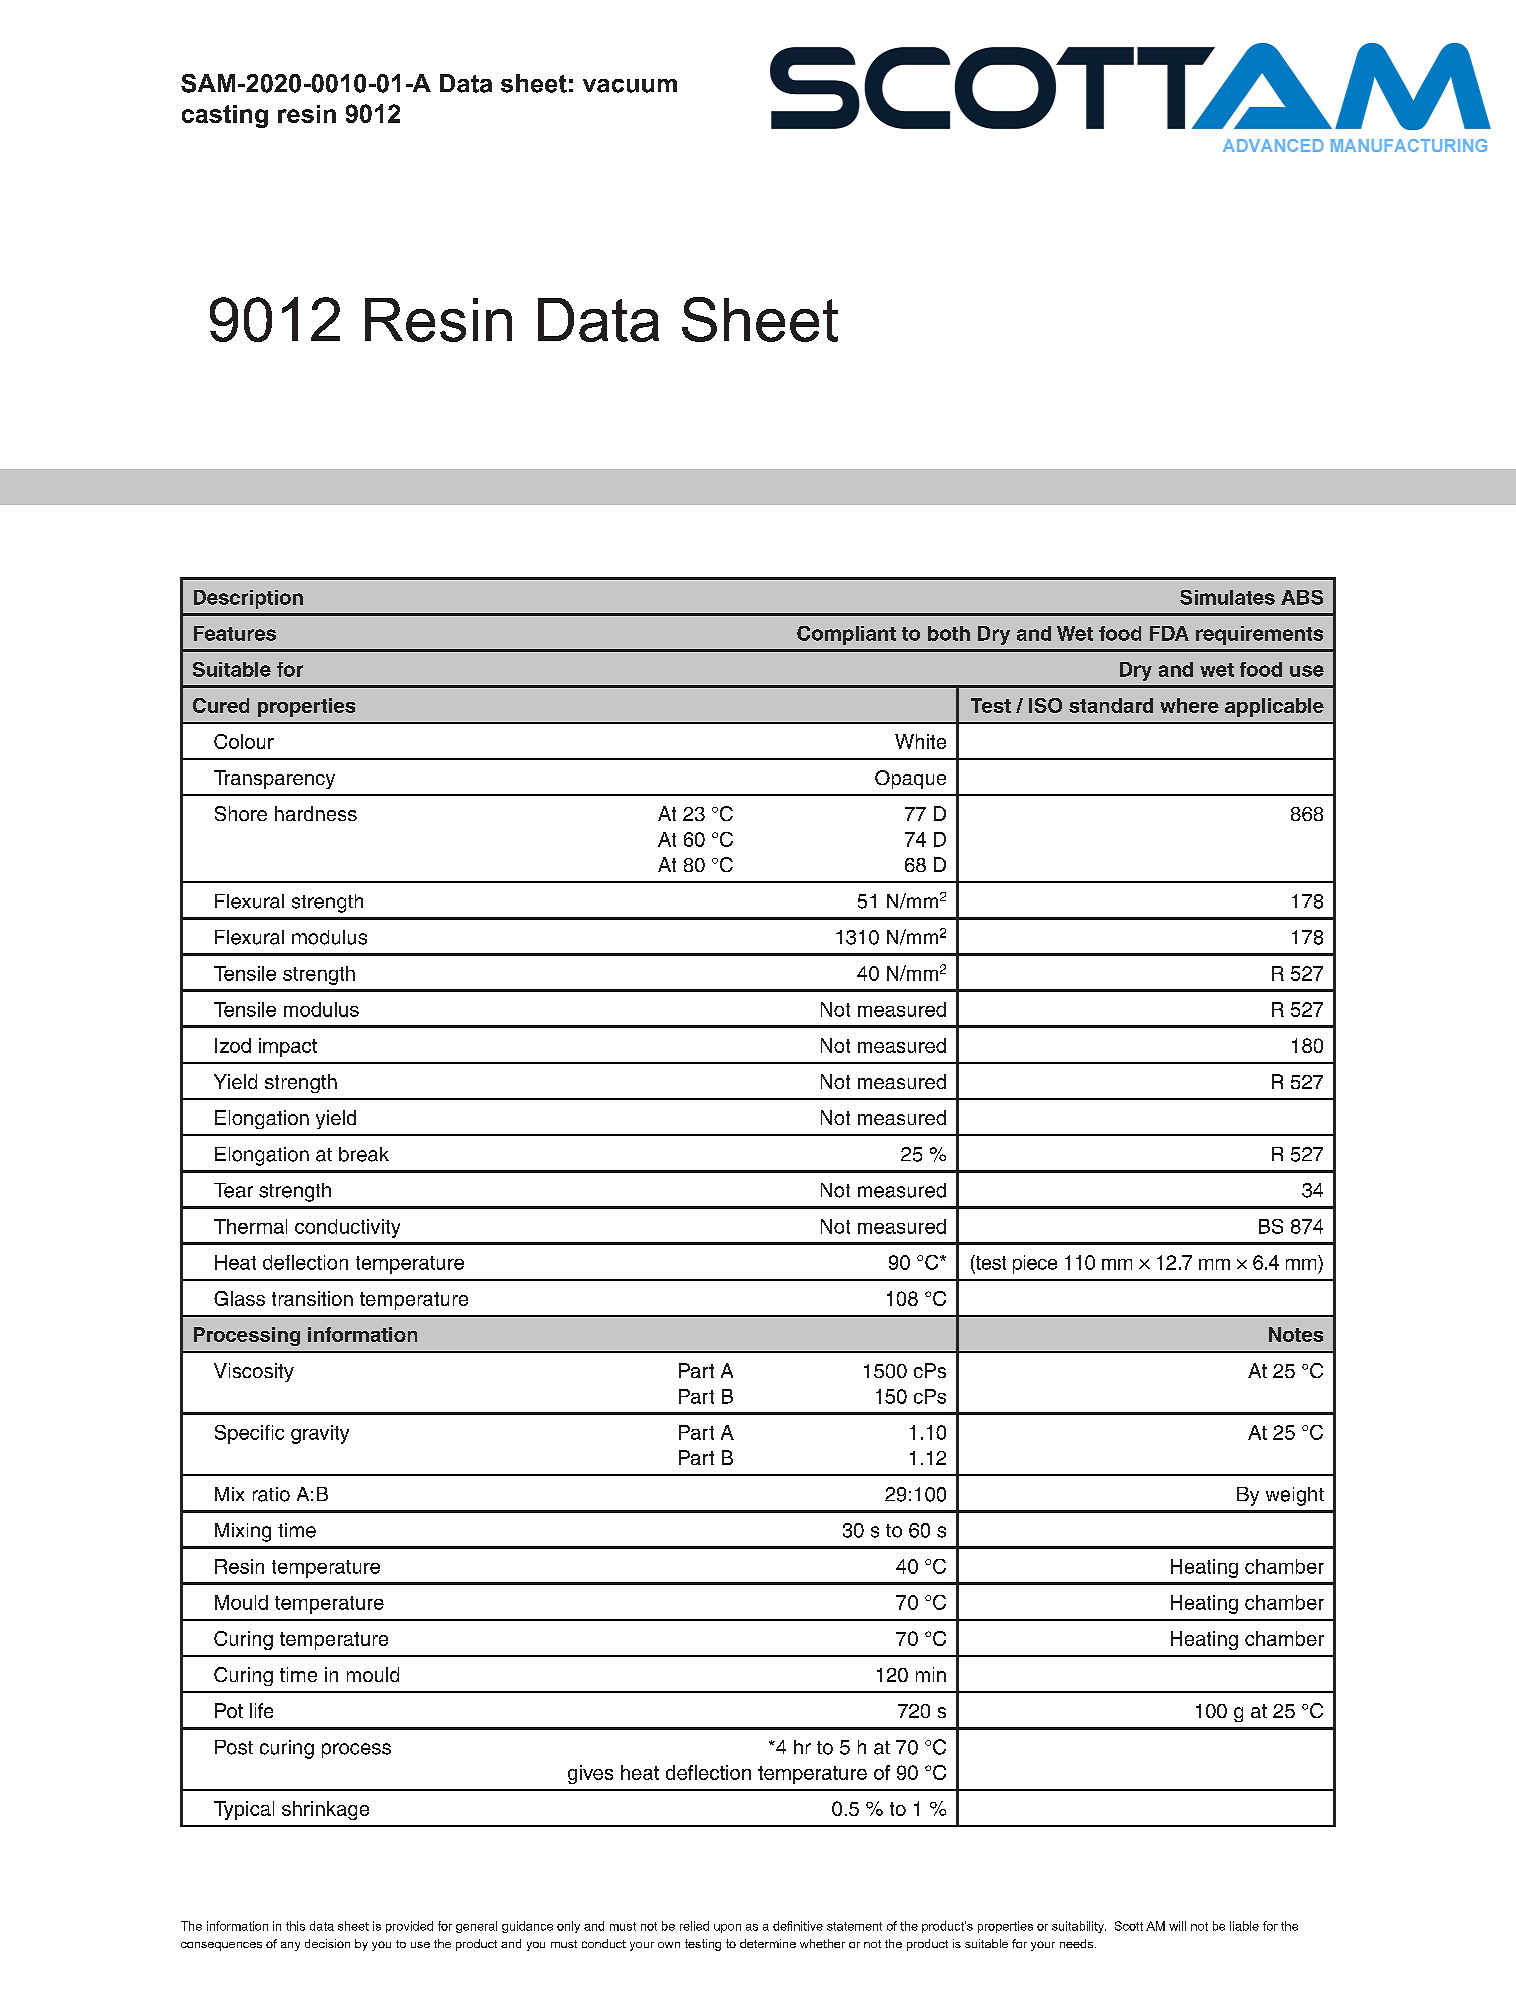 The image size is (1516, 2016). What do you see at coordinates (846, 635) in the document?
I see `Compliant` at bounding box center [846, 635].
